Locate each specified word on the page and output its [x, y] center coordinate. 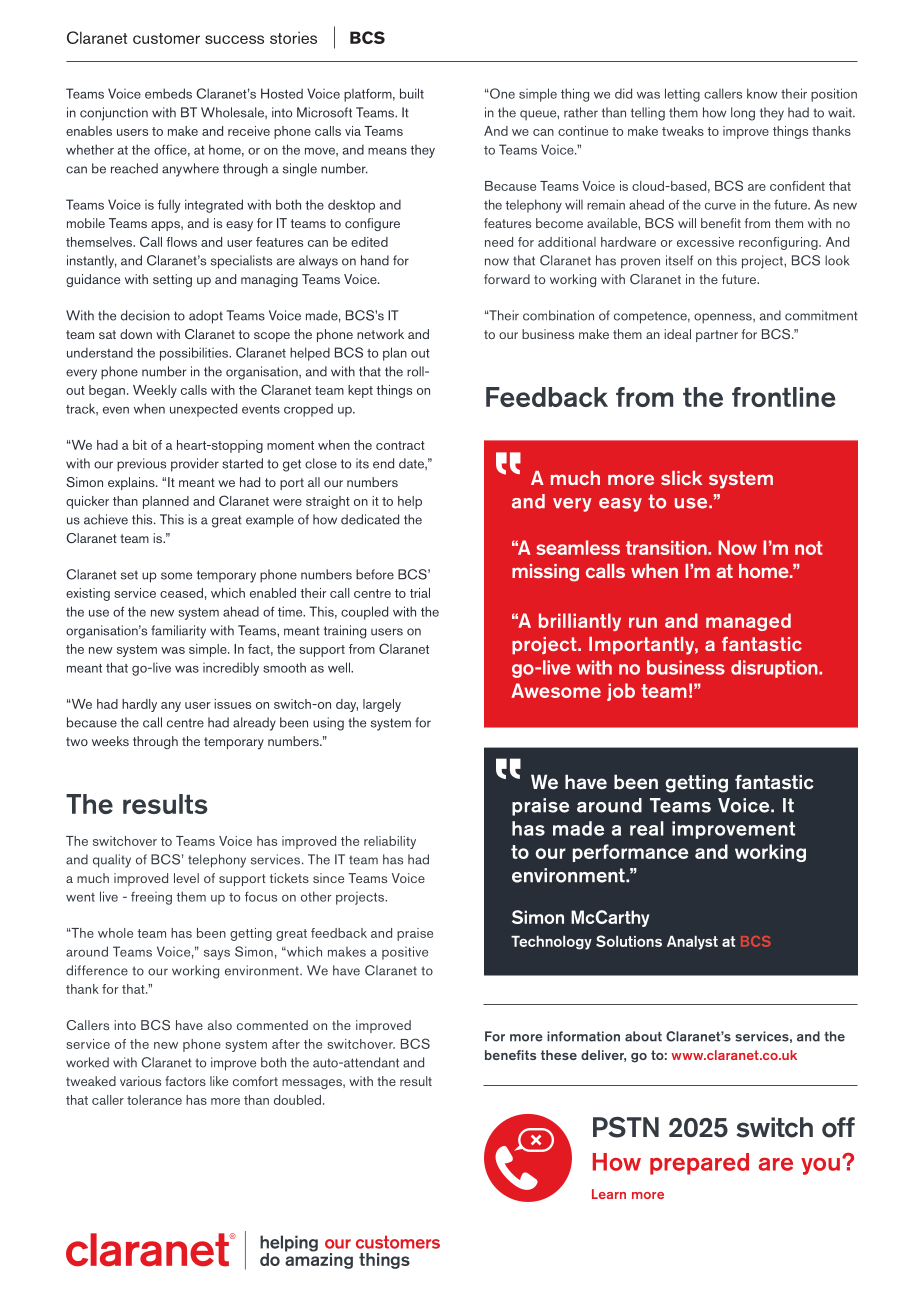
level [186, 878]
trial [420, 593]
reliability [390, 842]
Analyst [692, 943]
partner [717, 336]
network [380, 334]
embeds [168, 93]
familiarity [178, 632]
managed [748, 622]
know [762, 93]
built [412, 93]
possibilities [195, 354]
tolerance [154, 1100]
